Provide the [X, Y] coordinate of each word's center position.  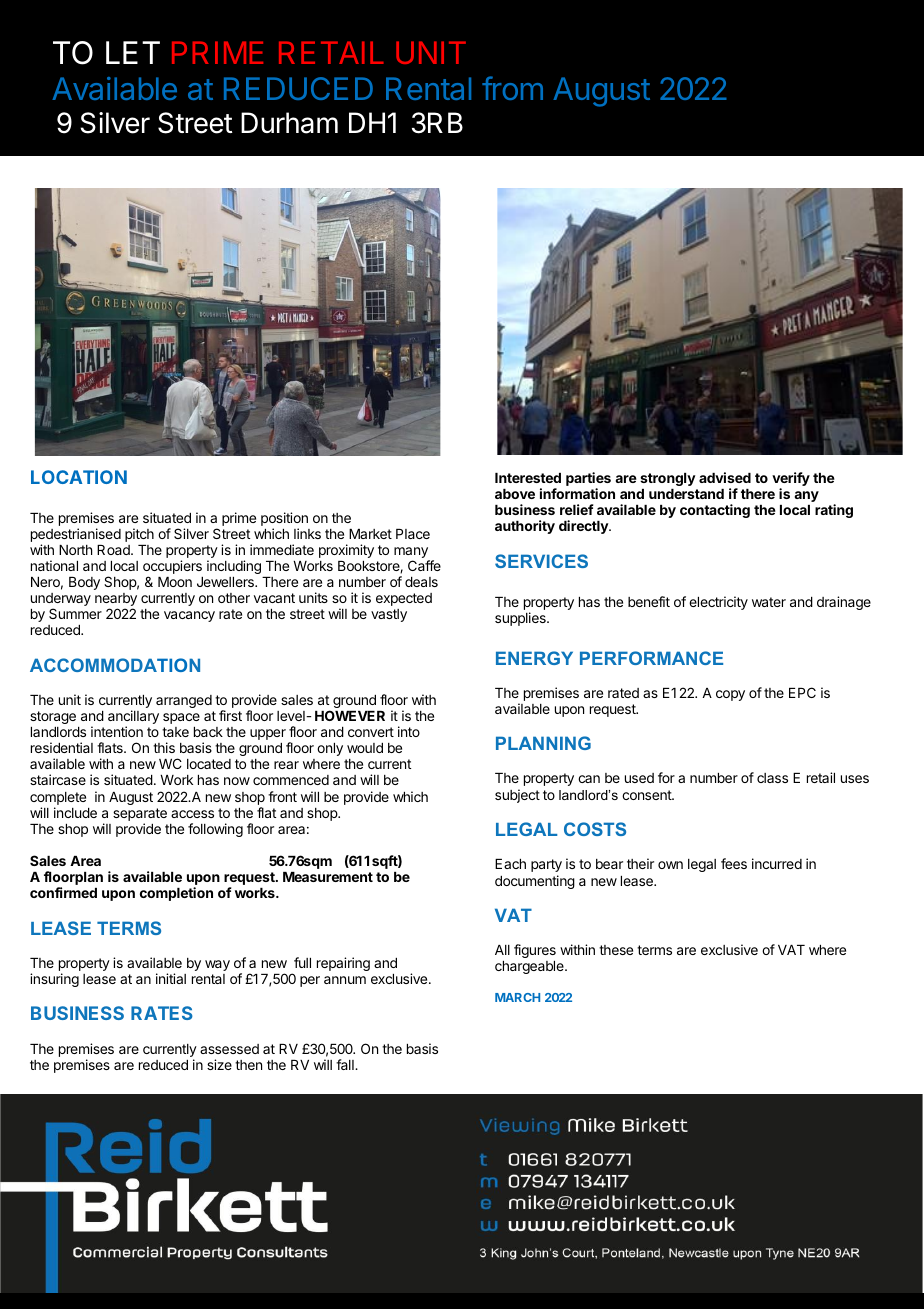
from [512, 88]
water [769, 602]
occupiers [172, 568]
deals [421, 582]
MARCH [517, 997]
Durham [289, 123]
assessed [229, 1049]
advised [725, 477]
